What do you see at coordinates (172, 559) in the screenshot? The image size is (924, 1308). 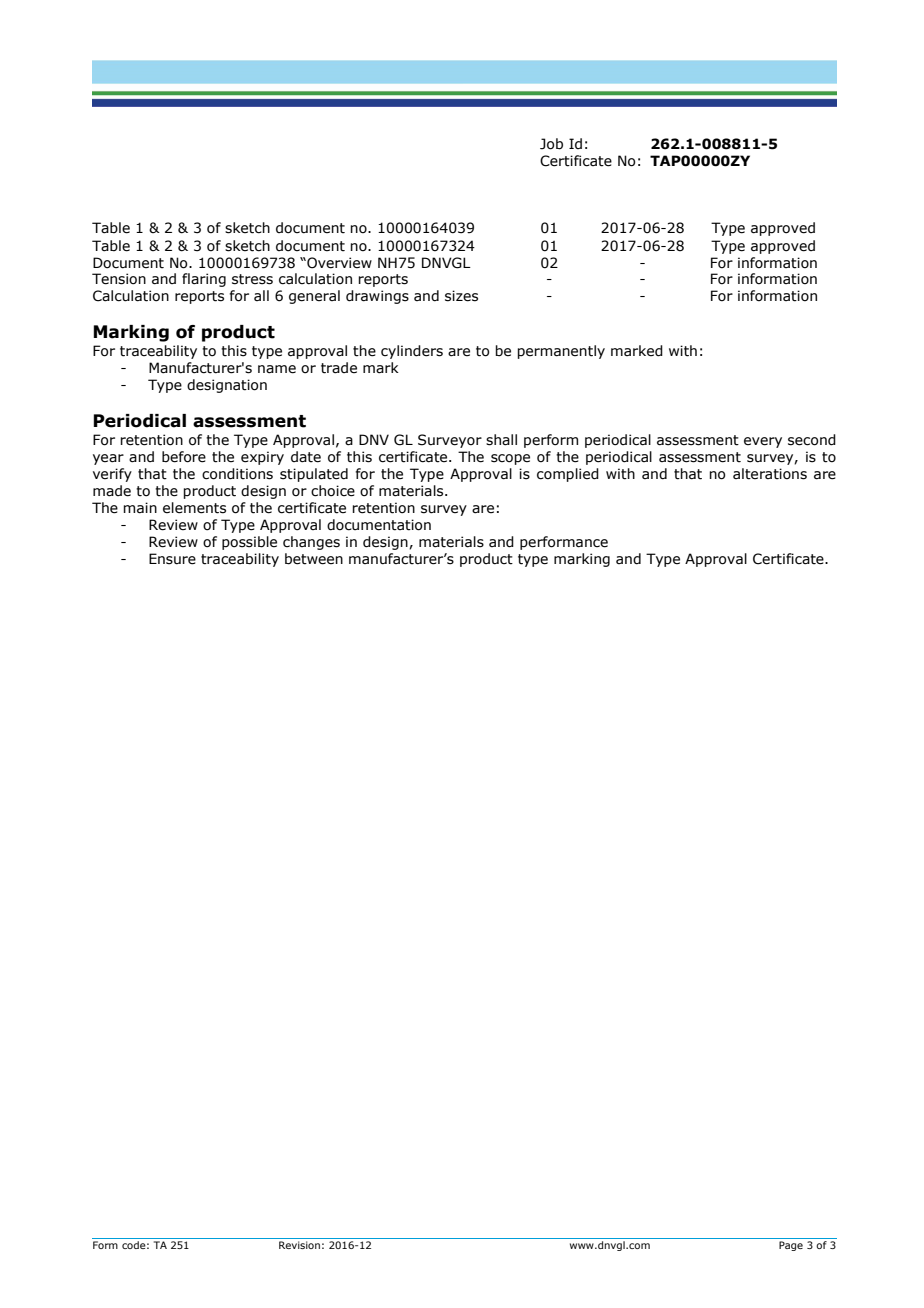 I see `Ensure` at bounding box center [172, 559].
